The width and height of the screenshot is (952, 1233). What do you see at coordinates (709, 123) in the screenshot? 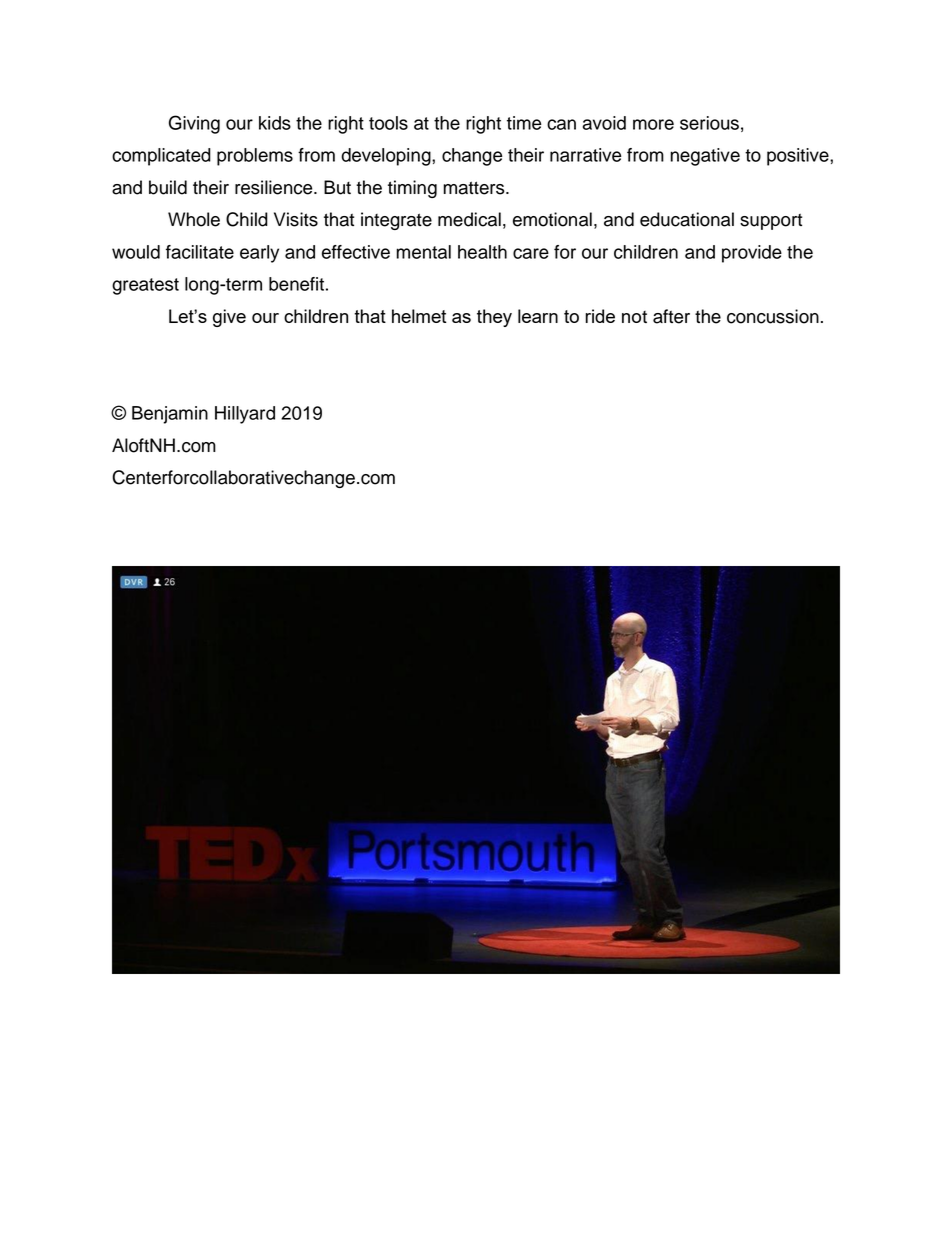
I see `serious` at bounding box center [709, 123].
